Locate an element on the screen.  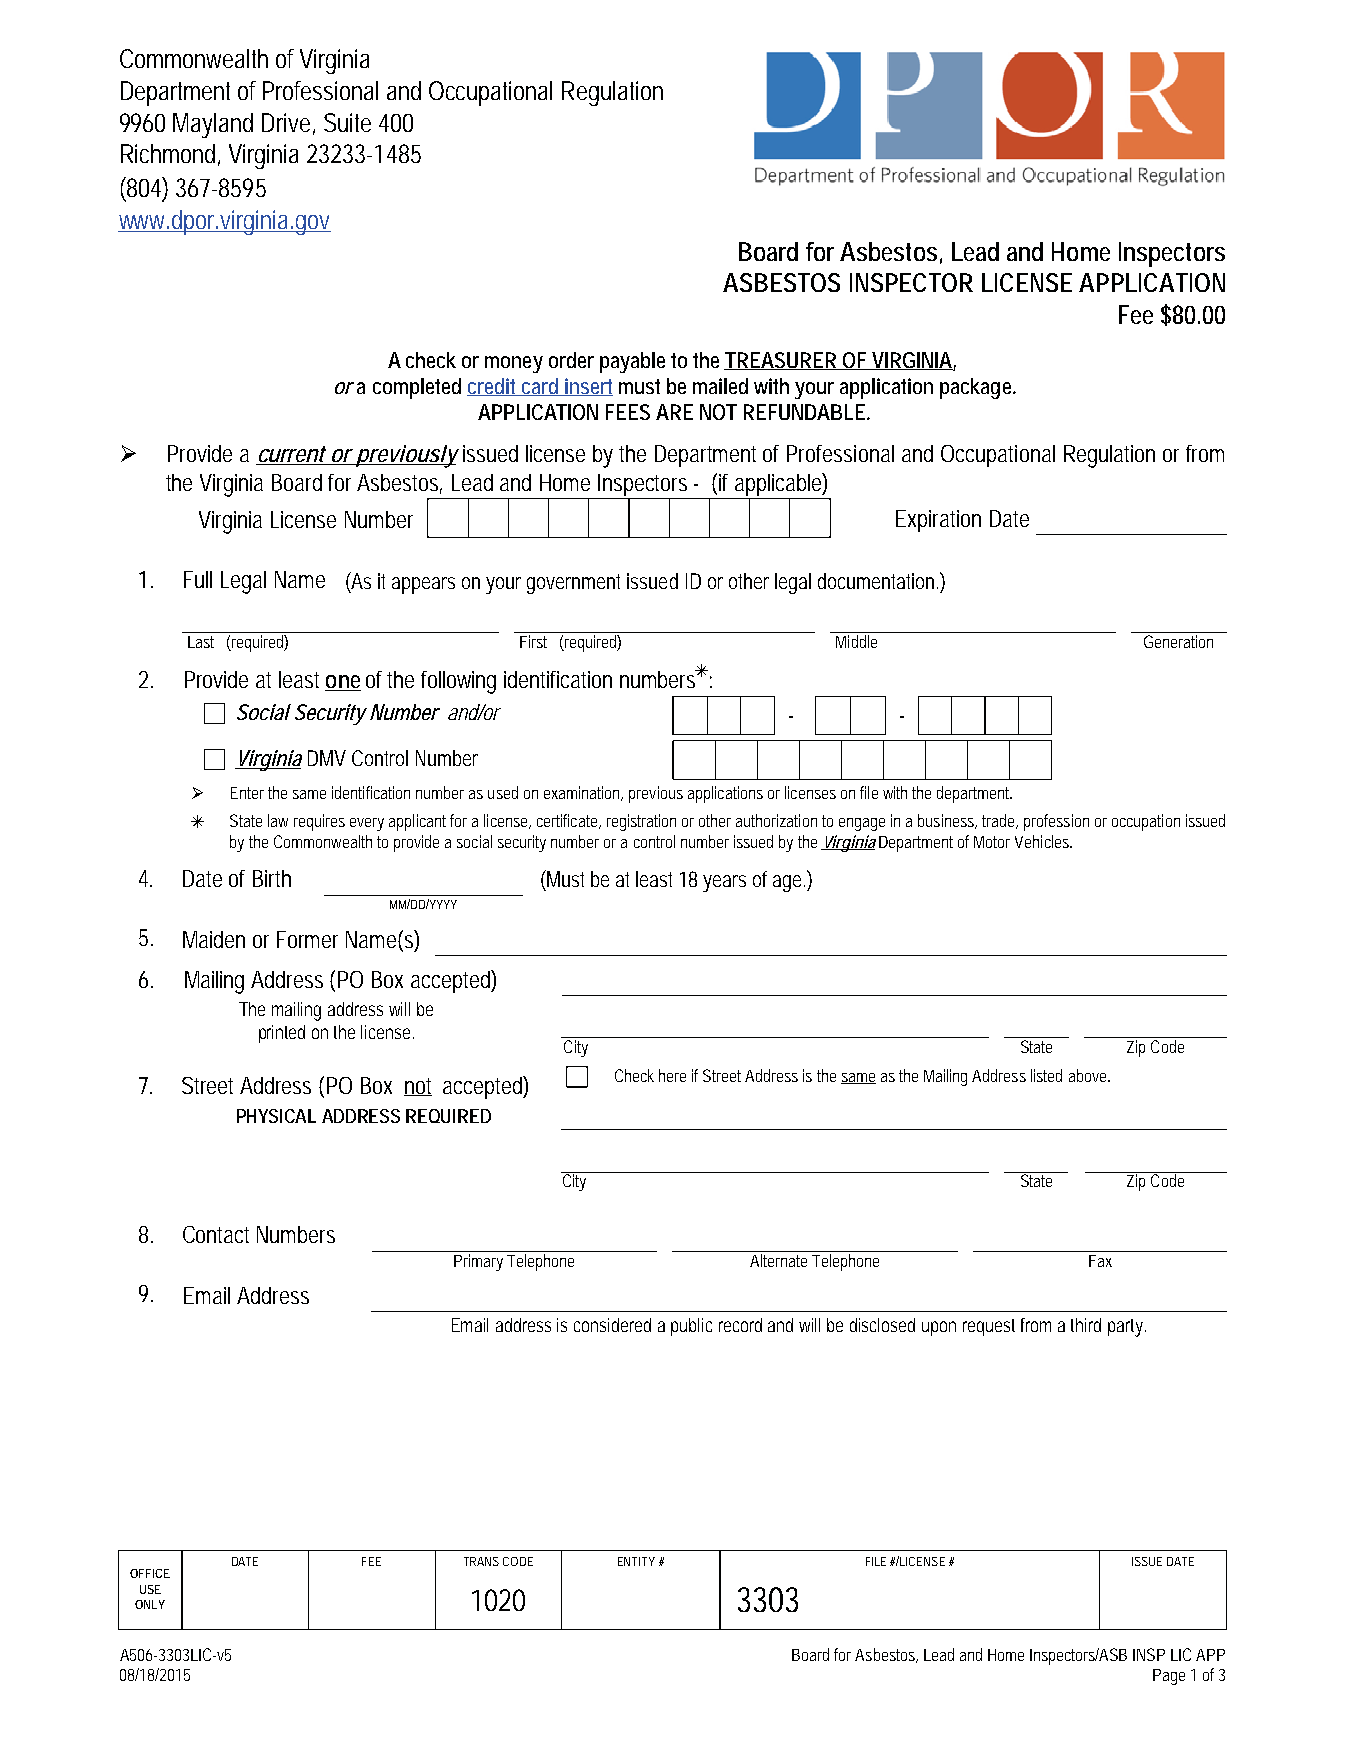
Birth is located at coordinates (272, 878).
